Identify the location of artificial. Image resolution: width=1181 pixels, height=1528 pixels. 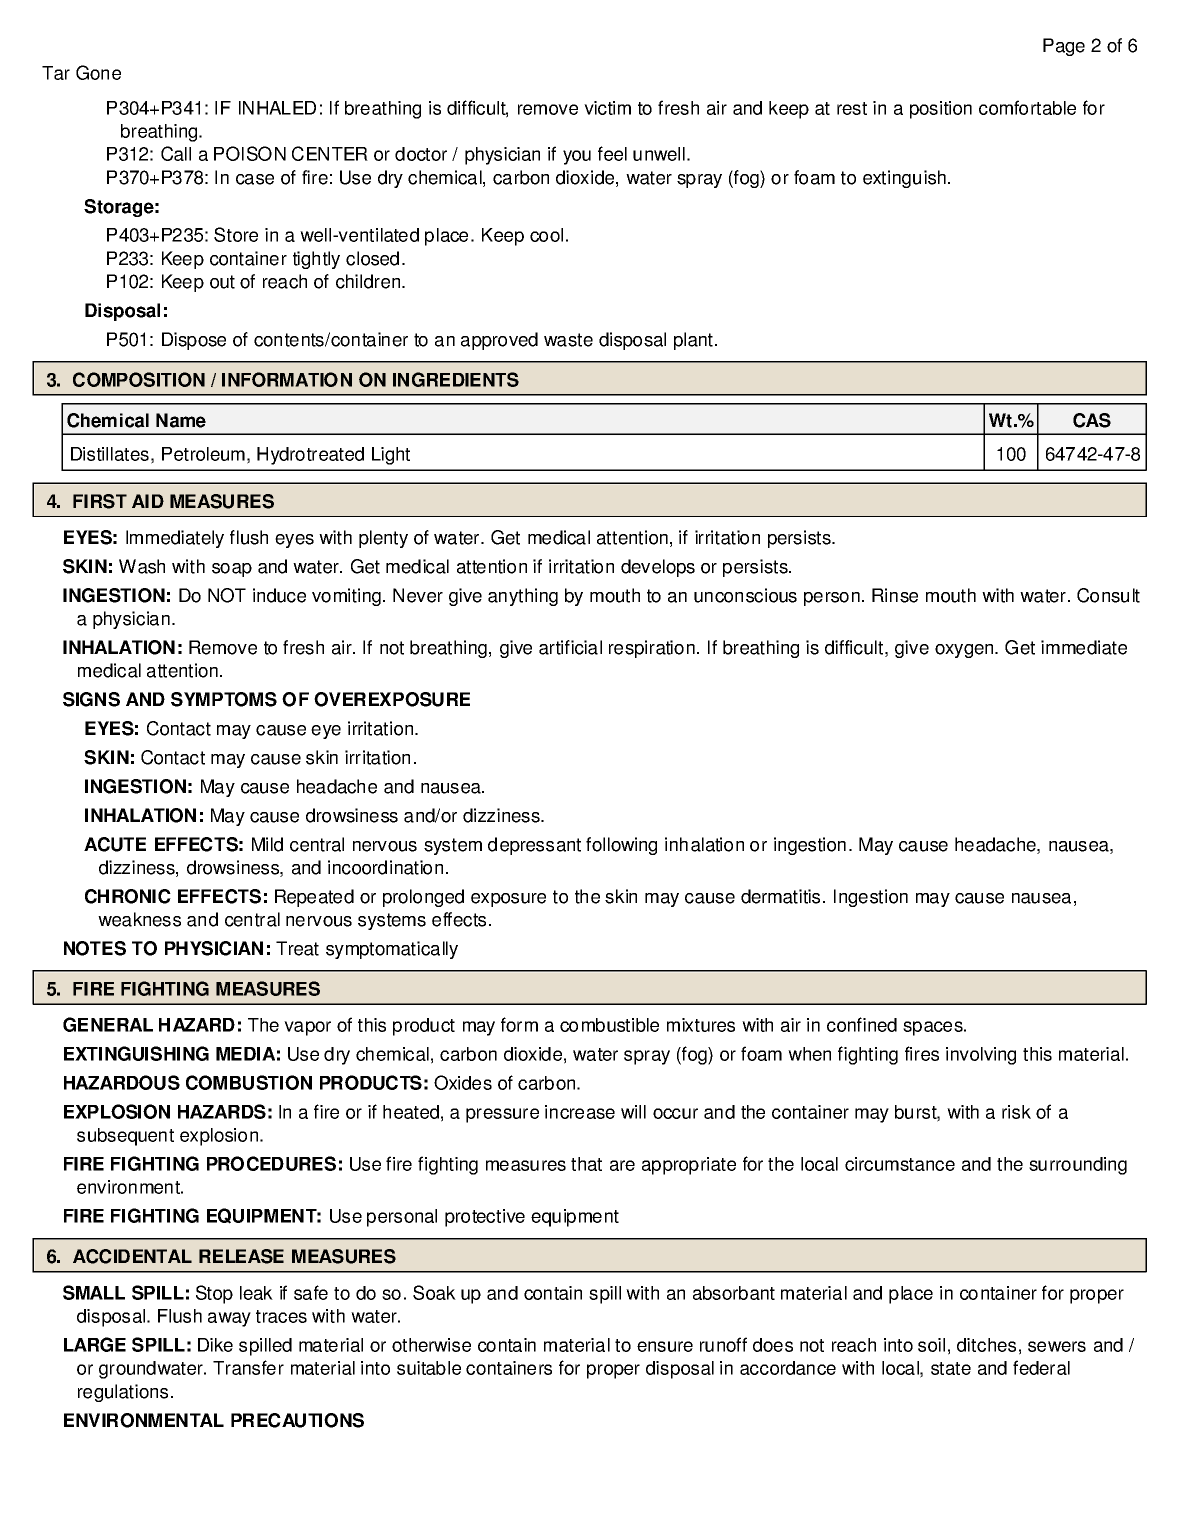
(570, 647).
